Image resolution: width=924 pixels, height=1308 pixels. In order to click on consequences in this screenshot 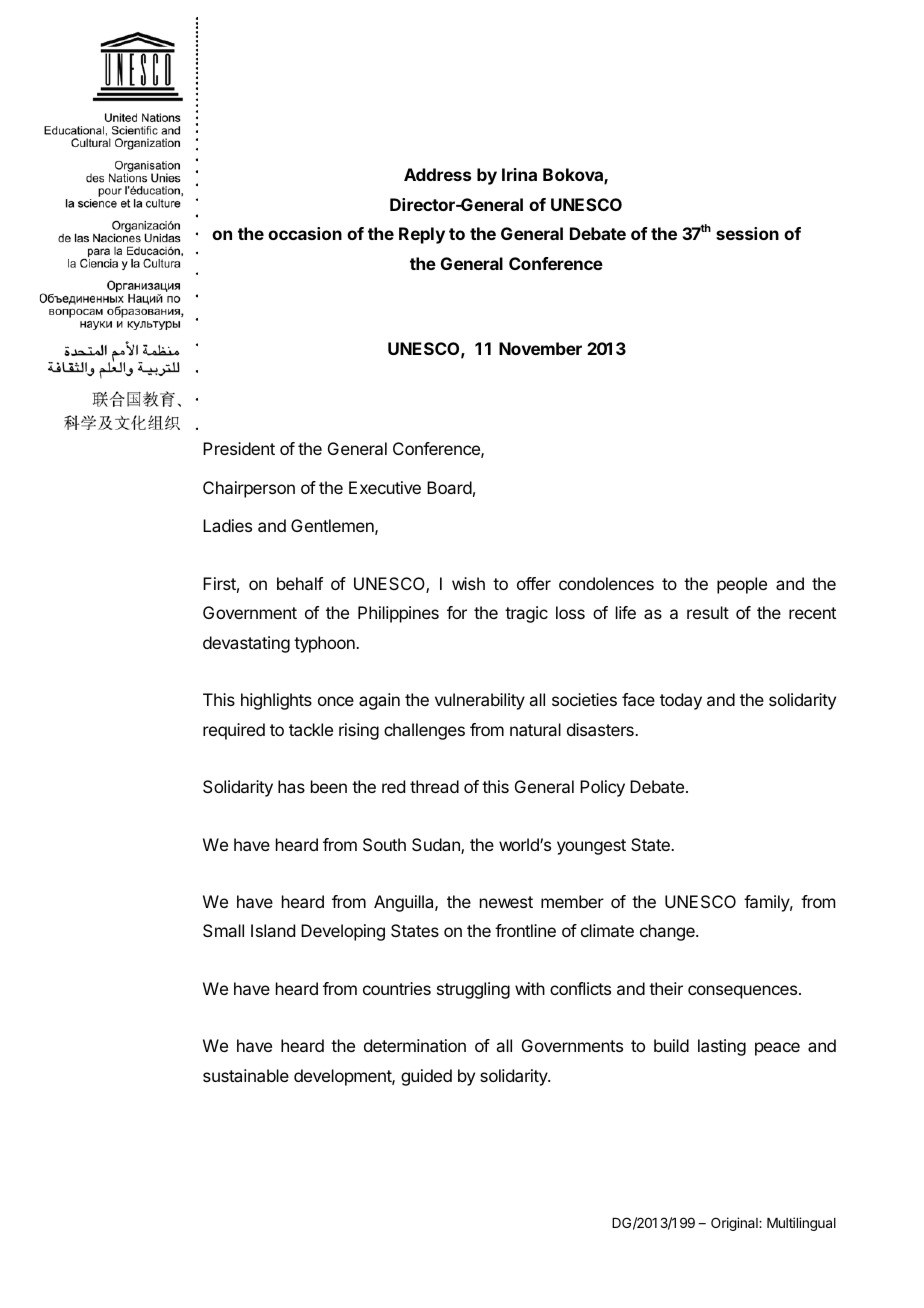, I will do `click(742, 992)`.
